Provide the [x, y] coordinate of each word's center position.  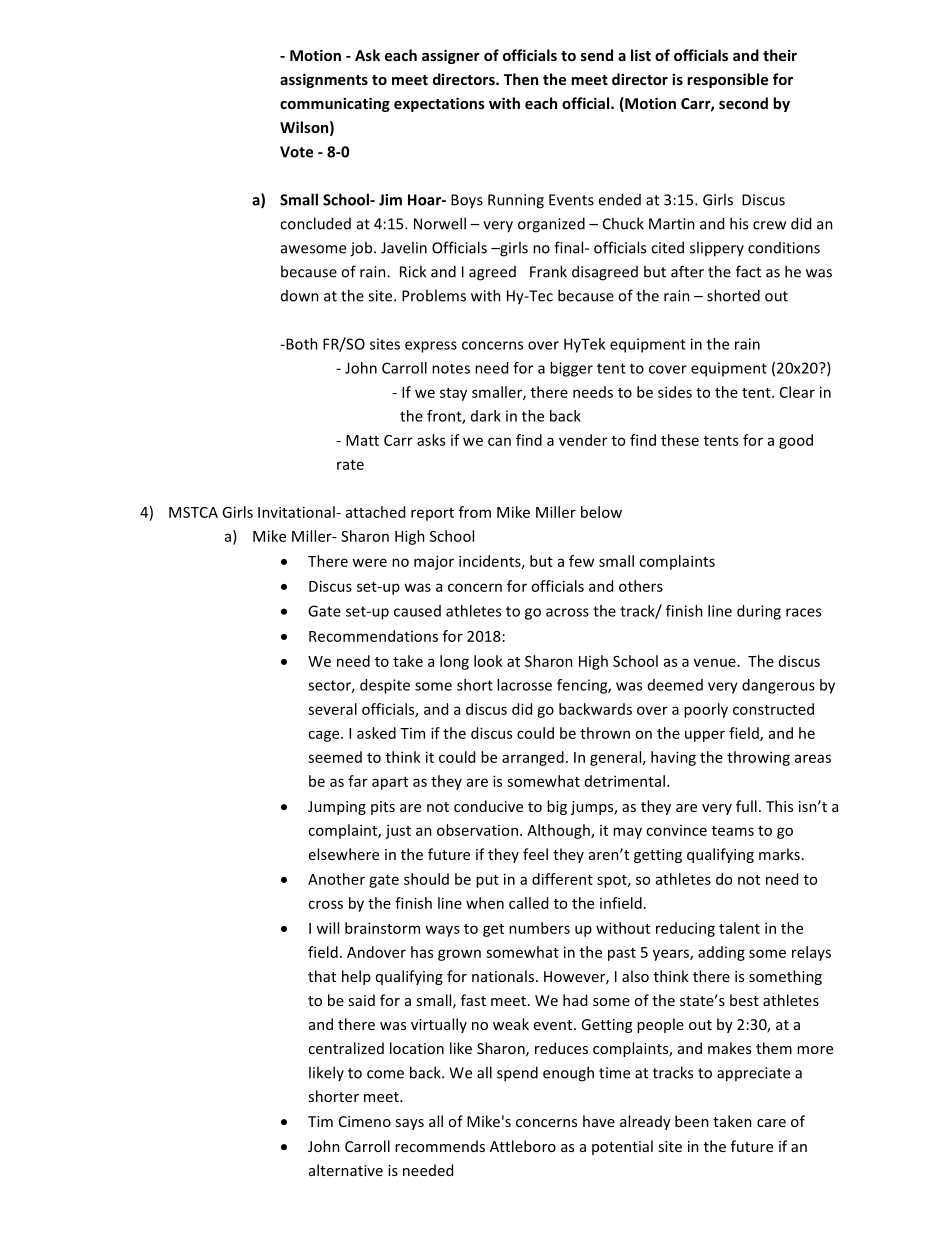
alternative [346, 1170]
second [743, 103]
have [599, 1121]
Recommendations [373, 636]
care [771, 1123]
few [581, 561]
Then [521, 79]
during [759, 612]
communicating [335, 104]
